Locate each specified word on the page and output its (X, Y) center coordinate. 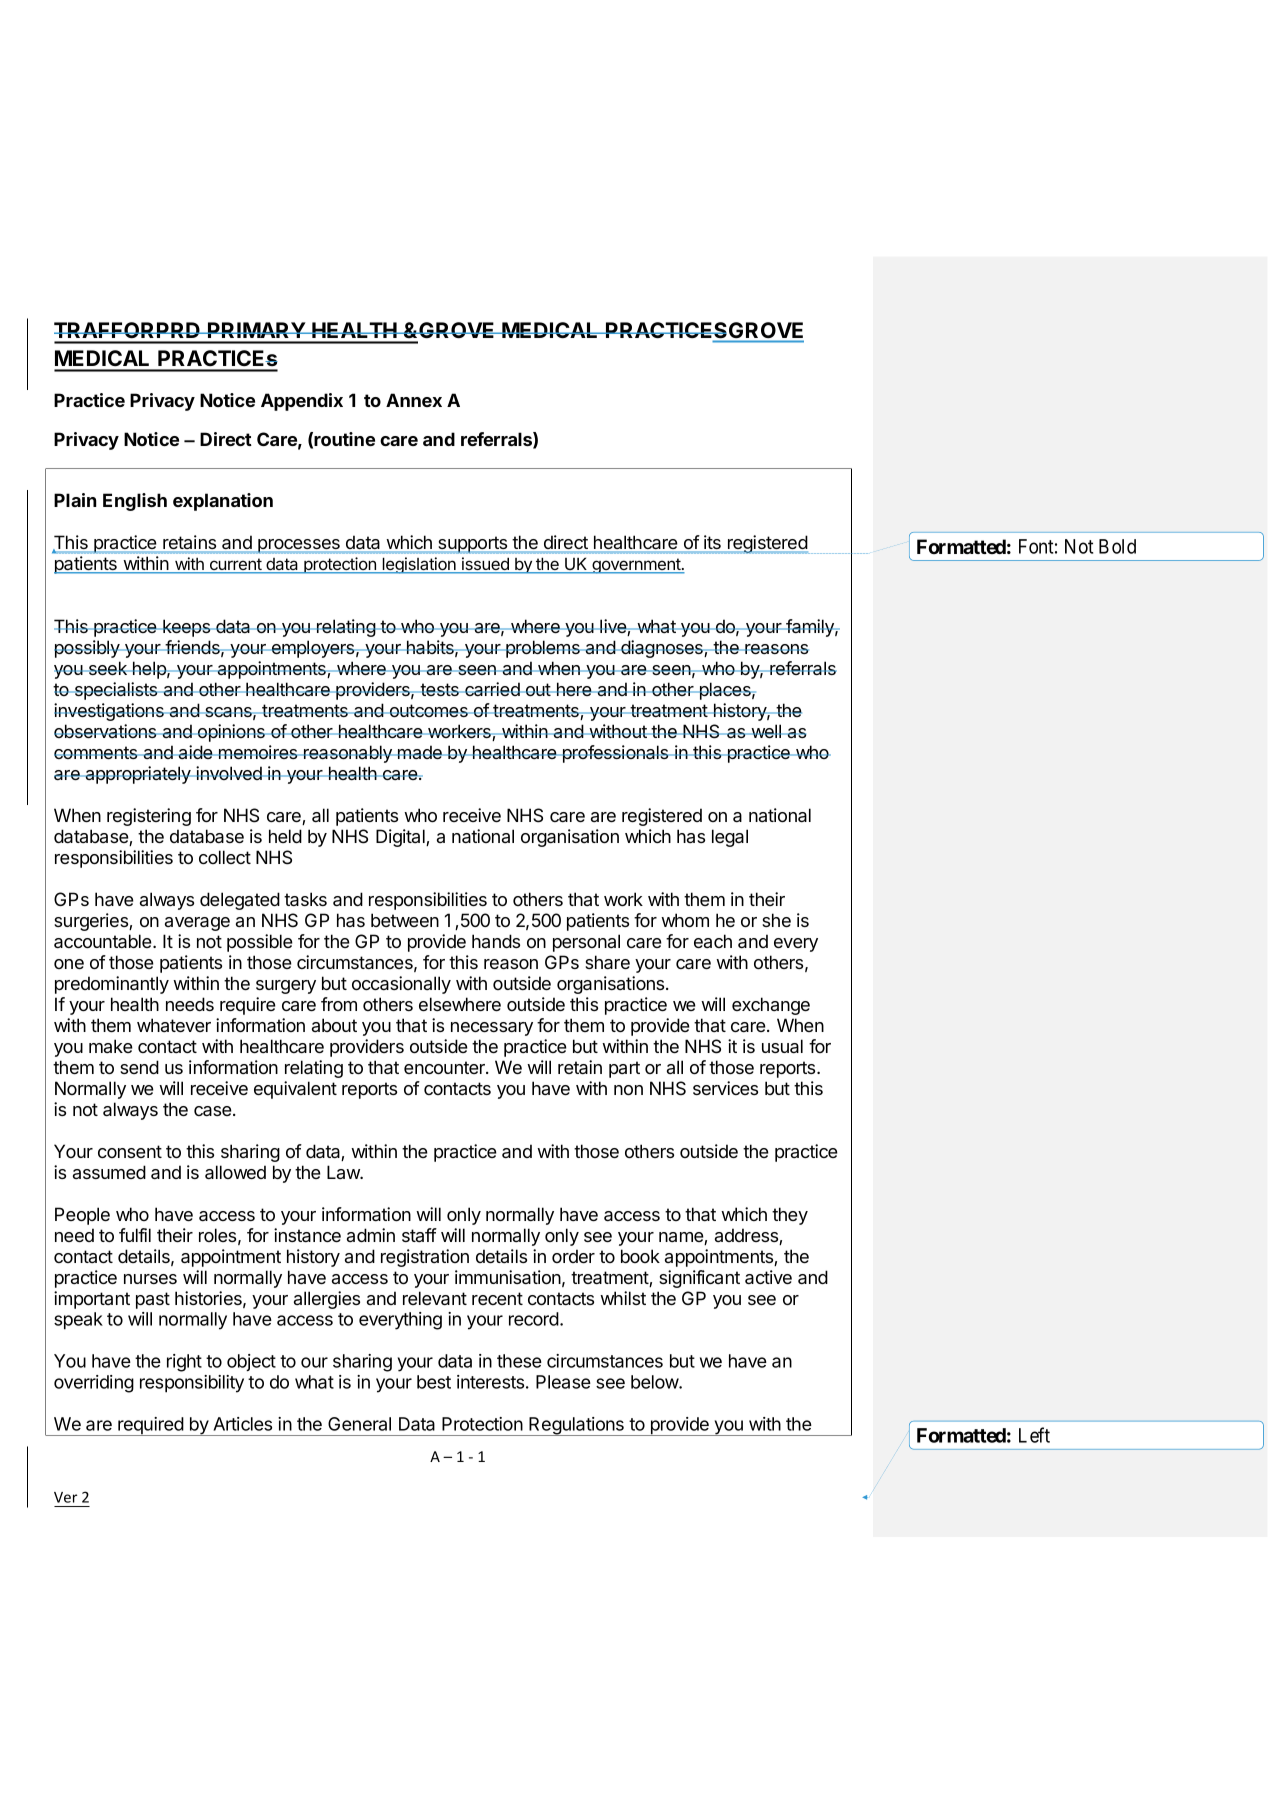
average (197, 924)
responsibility (192, 1384)
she (776, 920)
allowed (235, 1172)
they (790, 1216)
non (628, 1090)
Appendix (302, 402)
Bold (1117, 546)
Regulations (576, 1426)
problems (543, 649)
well (766, 731)
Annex (414, 400)
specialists (116, 691)
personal (586, 943)
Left (1034, 1435)
